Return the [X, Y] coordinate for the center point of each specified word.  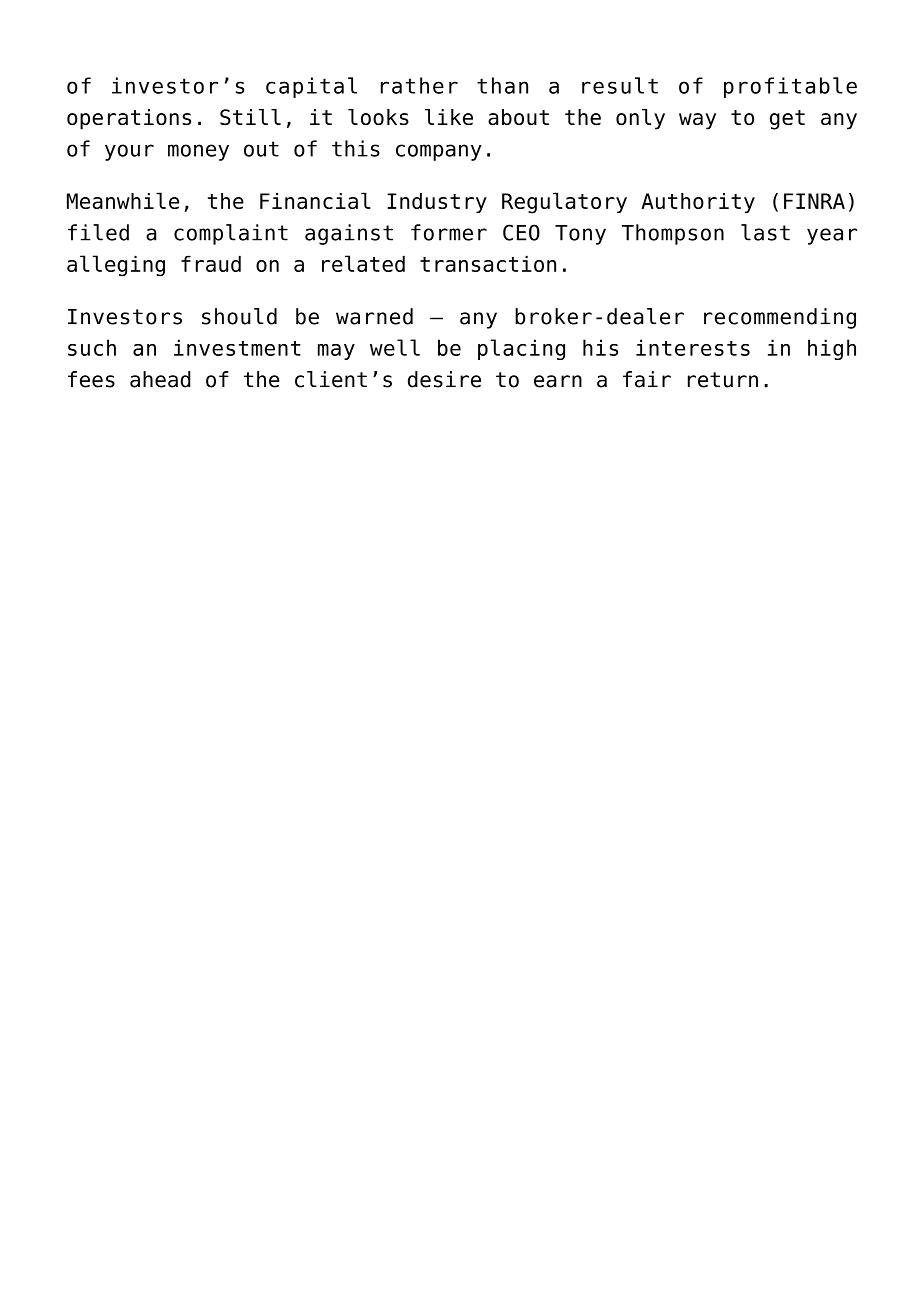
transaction [488, 263]
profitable [790, 87]
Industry [437, 203]
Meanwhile [123, 200]
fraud [211, 263]
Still [250, 117]
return [723, 380]
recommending [780, 318]
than [502, 85]
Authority [698, 203]
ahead [160, 379]
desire [444, 379]
